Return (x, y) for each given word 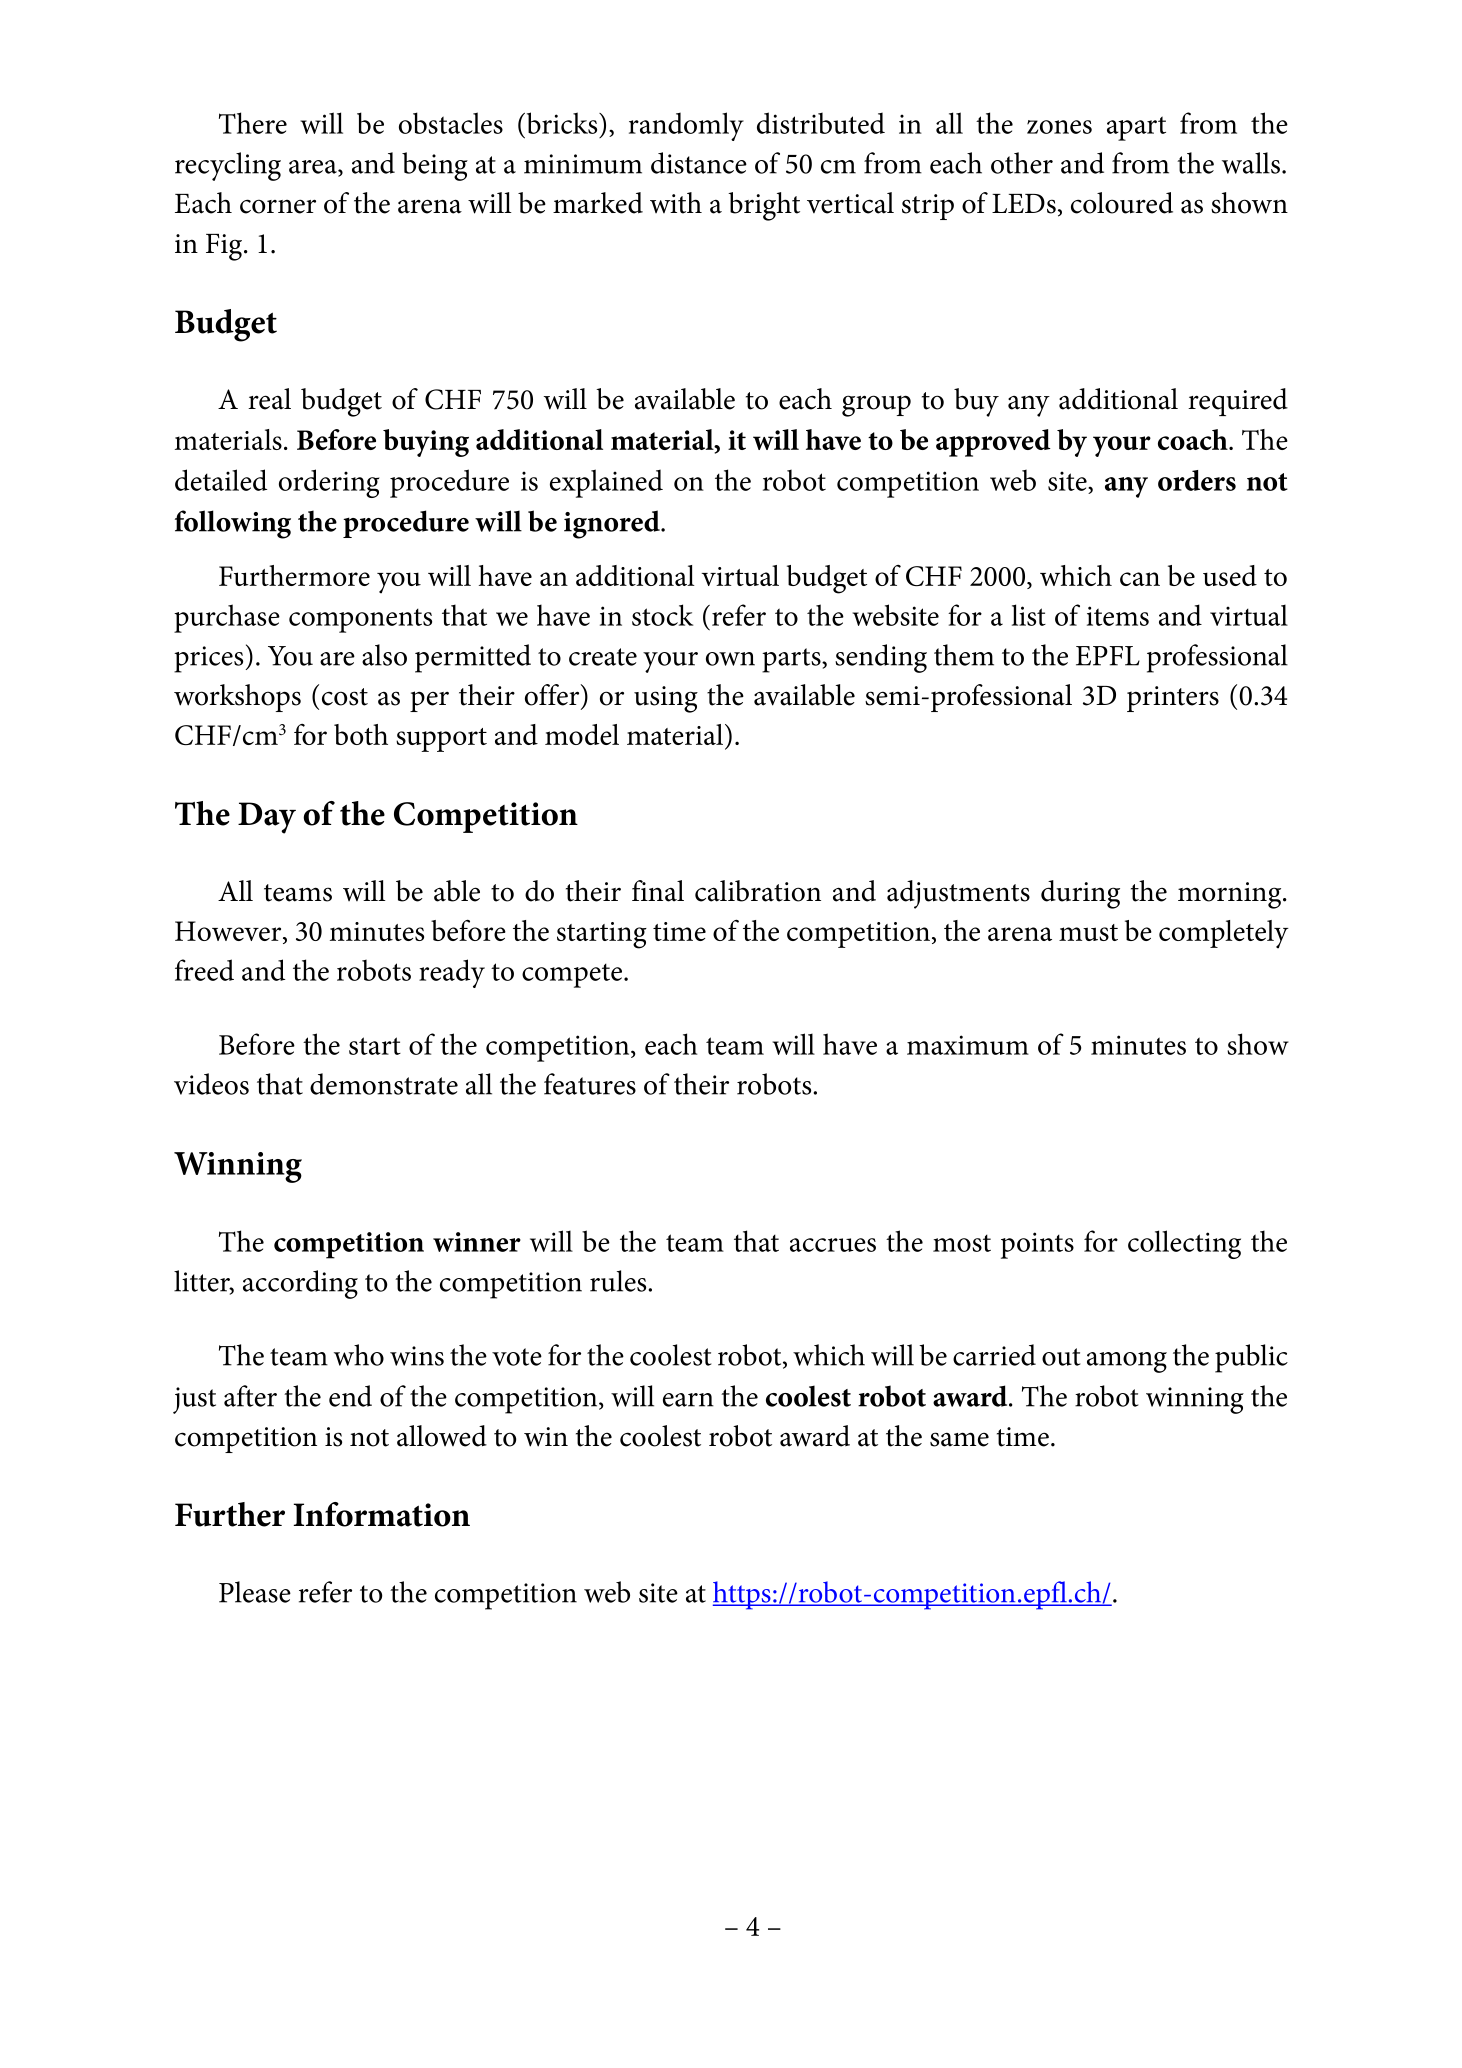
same (959, 1439)
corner (278, 206)
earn (688, 1400)
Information (381, 1514)
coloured (1122, 203)
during (1080, 894)
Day (267, 818)
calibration (758, 891)
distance (699, 163)
